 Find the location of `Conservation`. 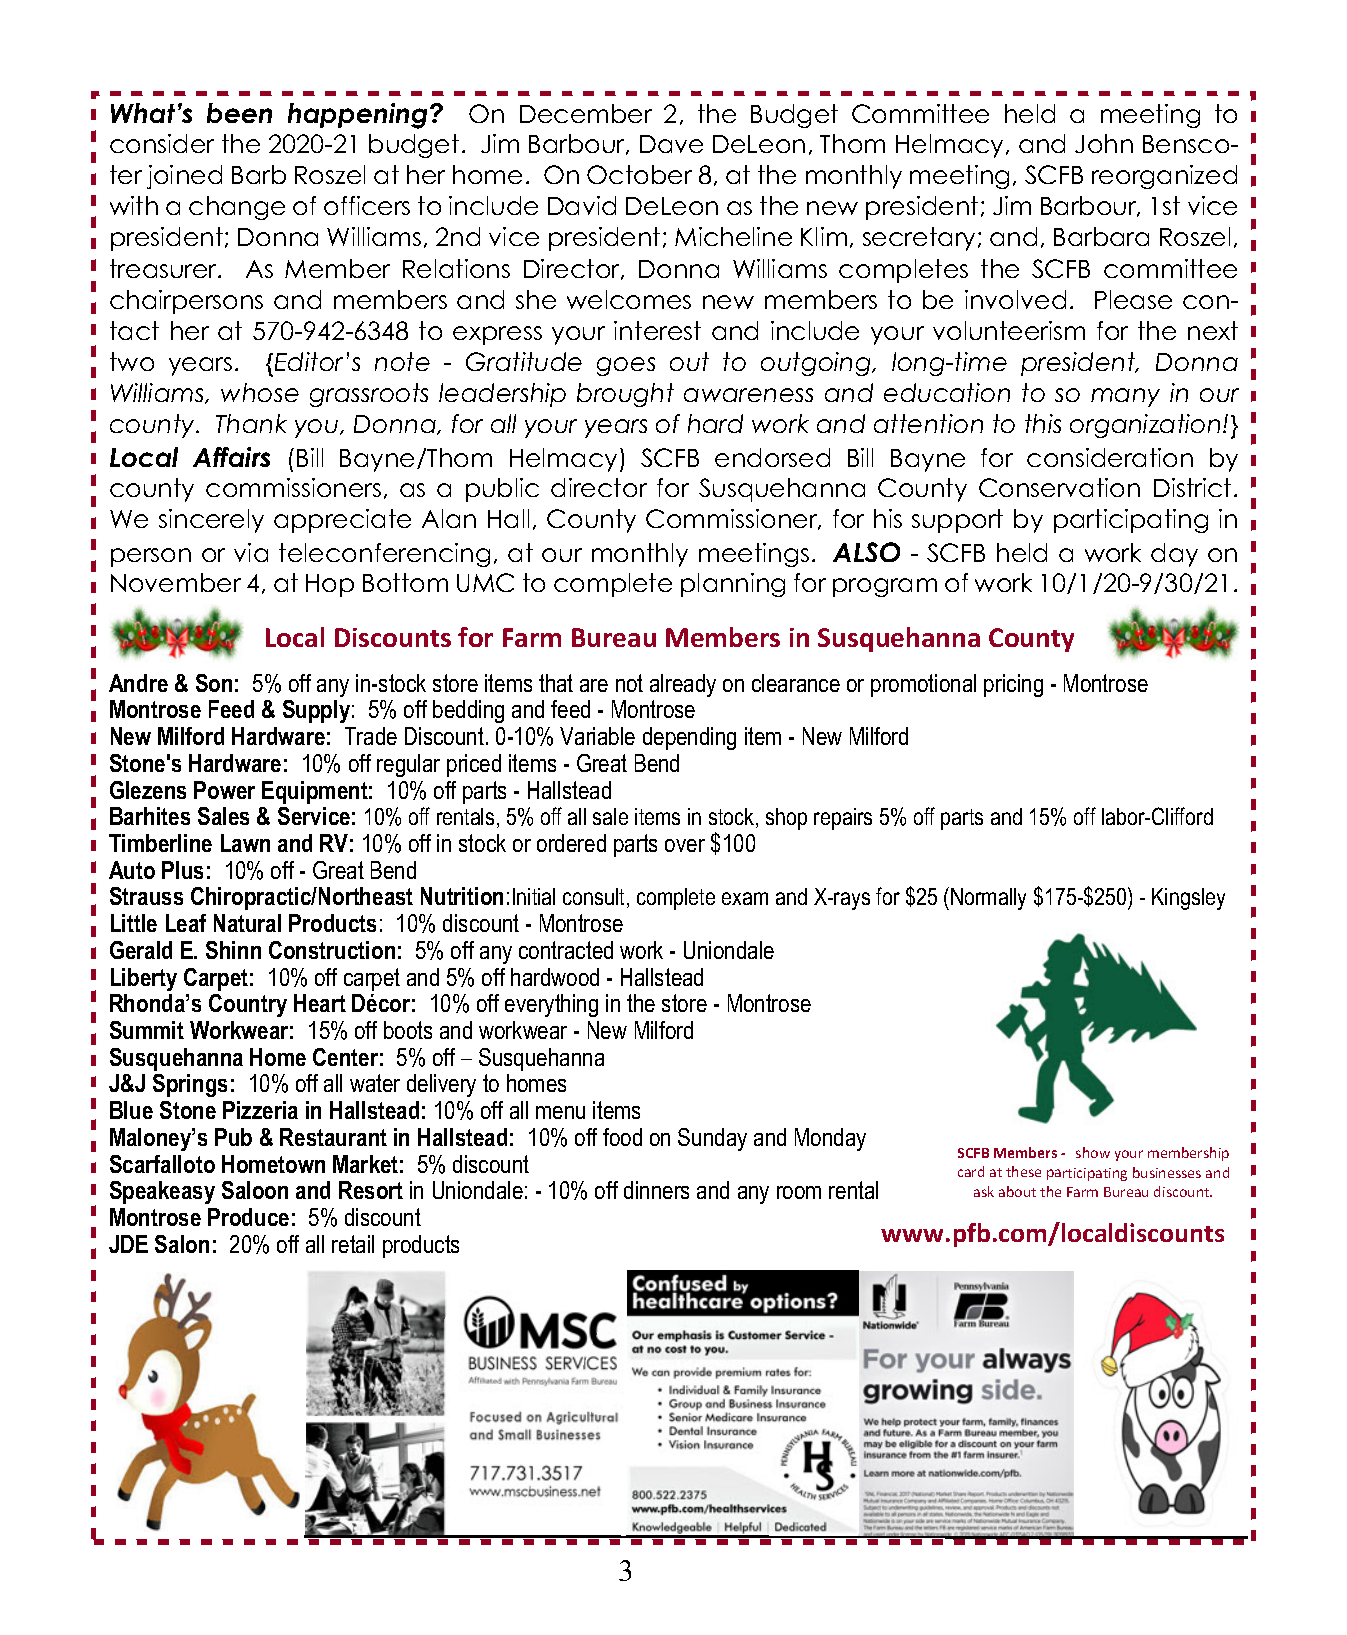

Conservation is located at coordinates (1059, 487).
